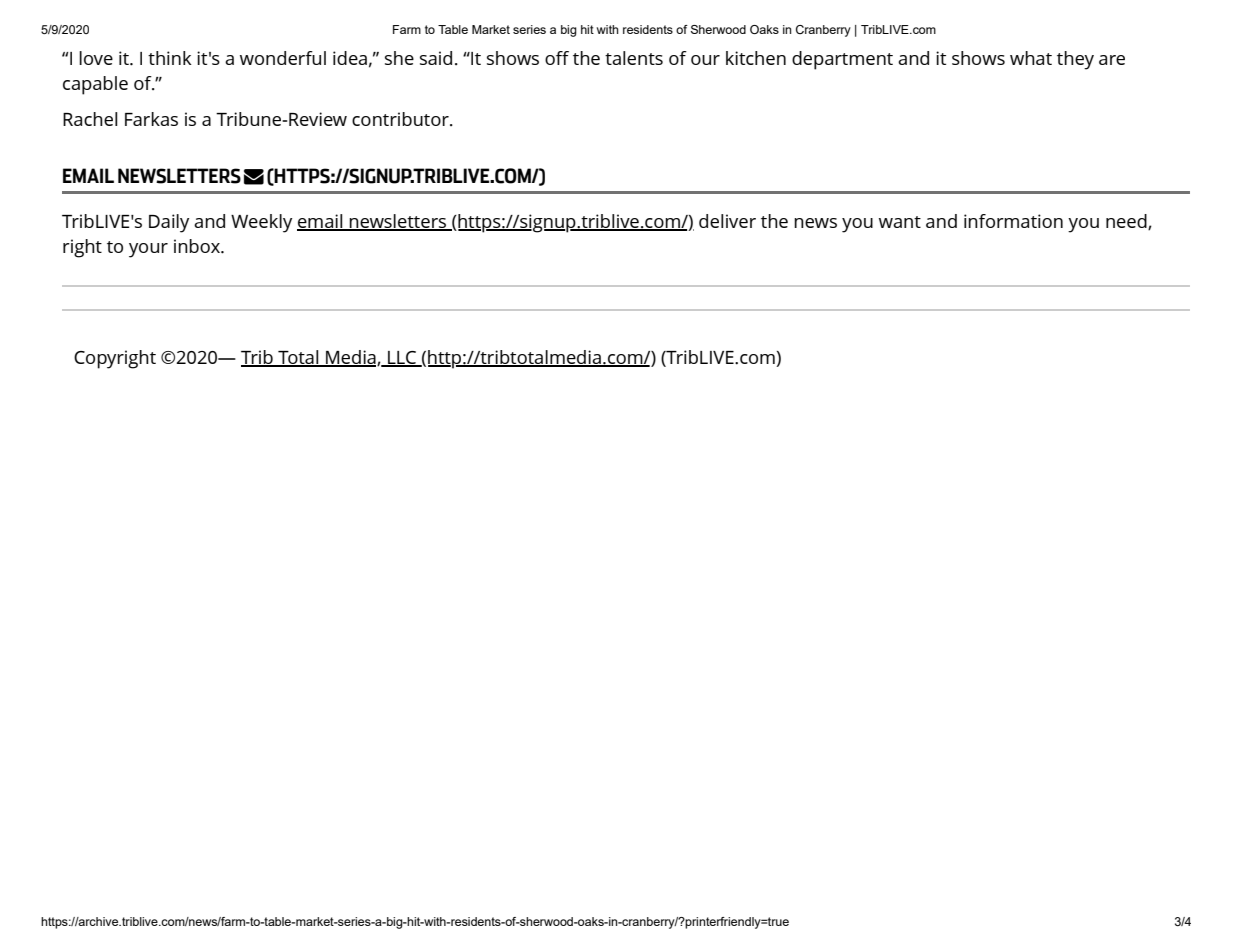 The image size is (1233, 952). Describe the element at coordinates (261, 223) in the document. I see `Weekly` at that location.
